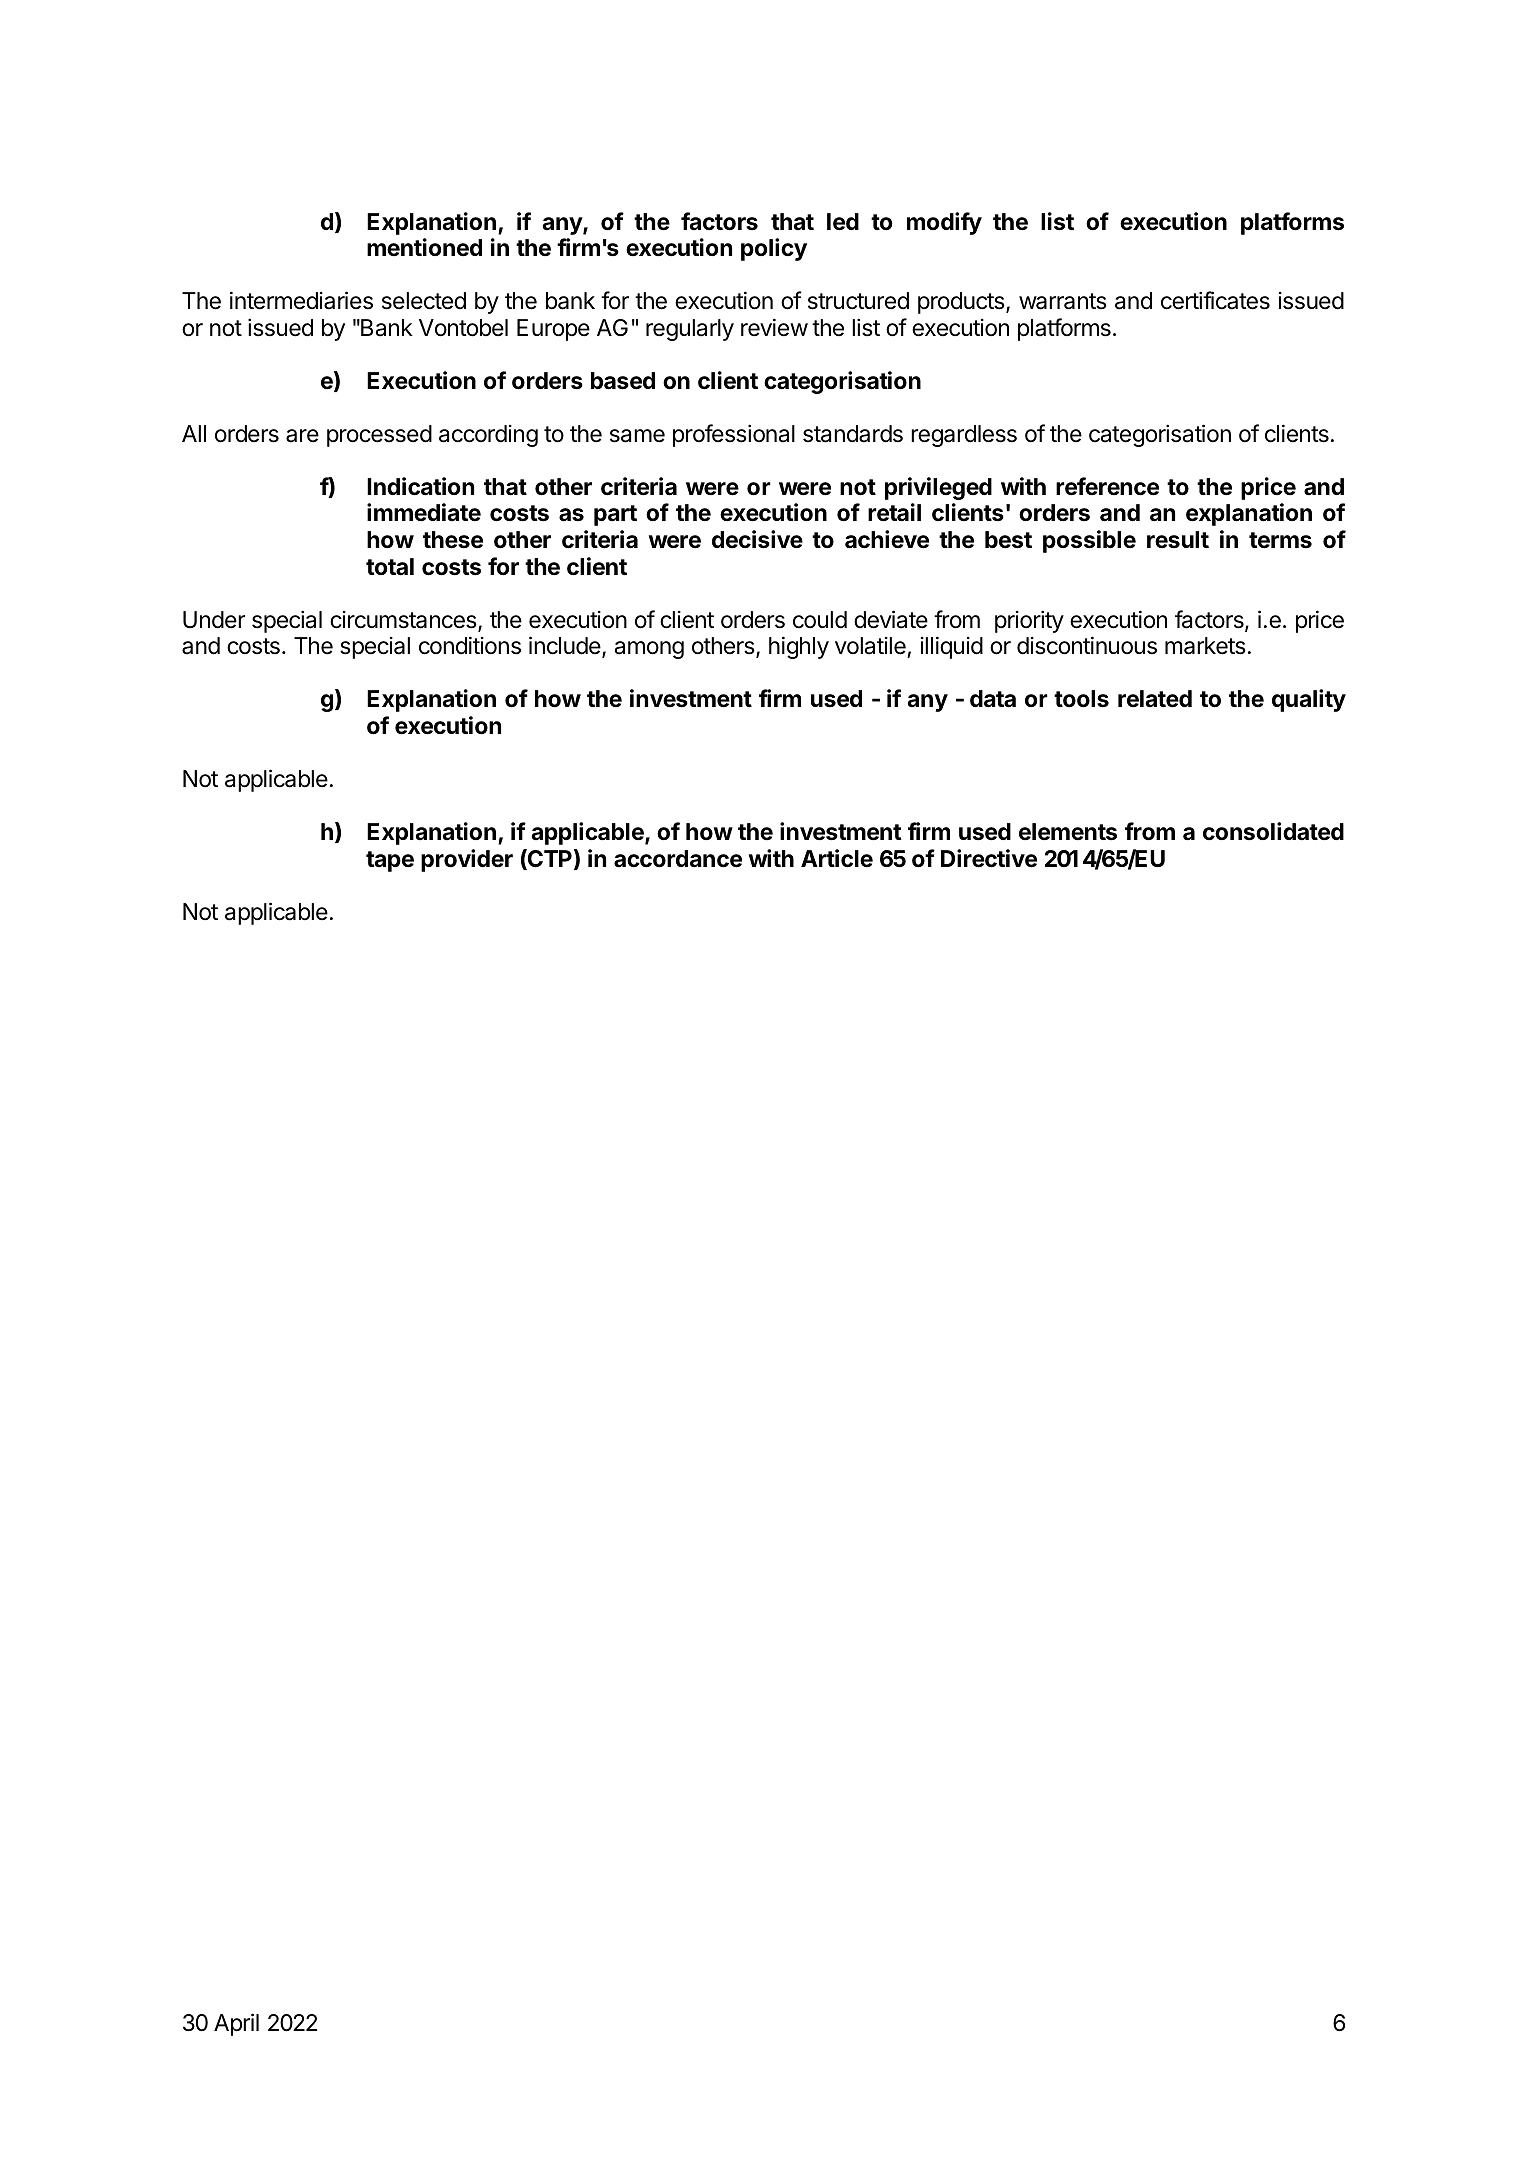 The height and width of the screenshot is (2160, 1527). What do you see at coordinates (390, 861) in the screenshot?
I see `tape` at bounding box center [390, 861].
